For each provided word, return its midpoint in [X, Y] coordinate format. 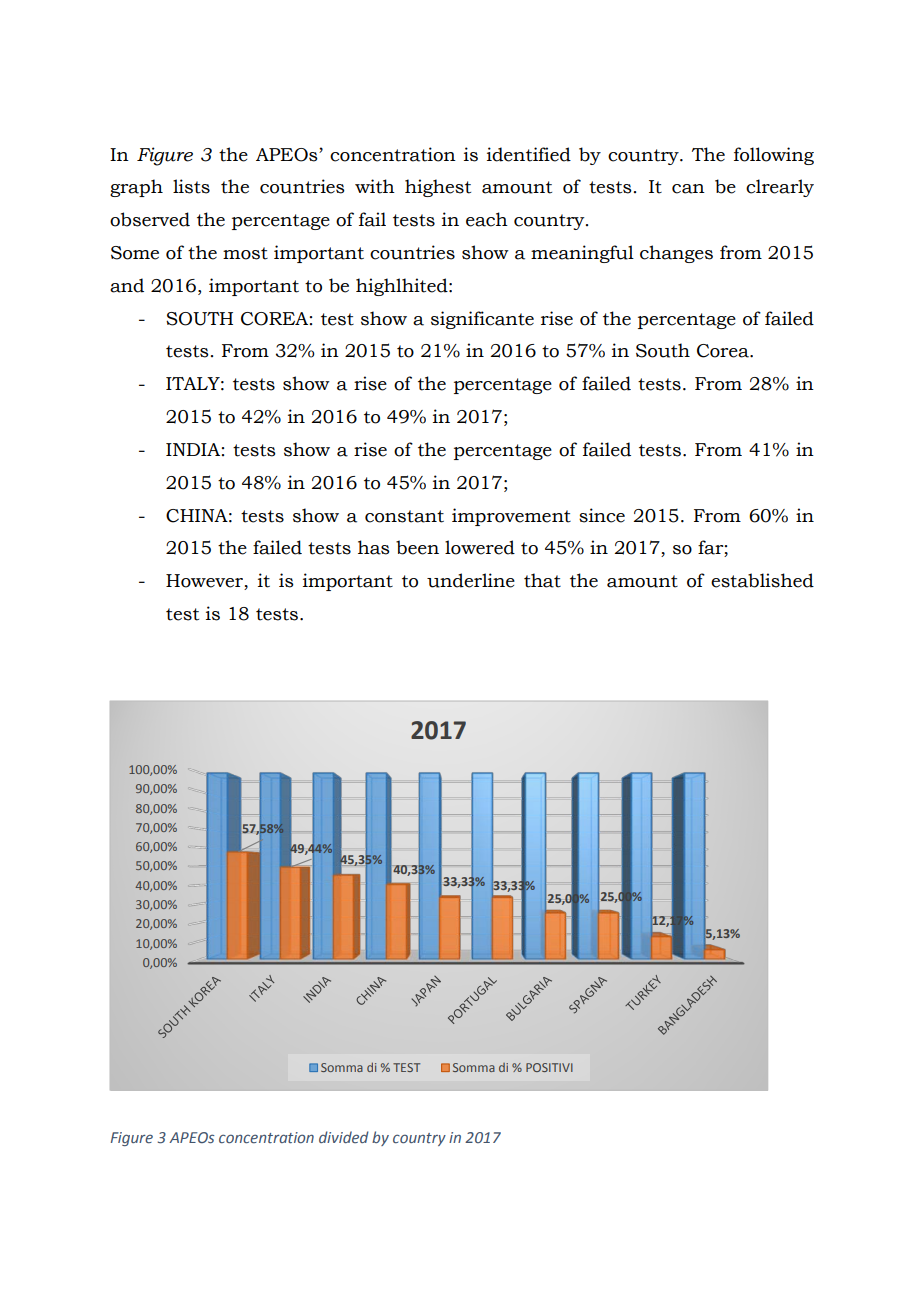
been [417, 547]
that [542, 580]
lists [191, 186]
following [774, 156]
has [374, 547]
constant [404, 516]
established [762, 580]
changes [676, 254]
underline [471, 580]
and [127, 285]
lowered [480, 547]
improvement [511, 517]
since [602, 515]
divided [344, 1137]
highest [438, 188]
